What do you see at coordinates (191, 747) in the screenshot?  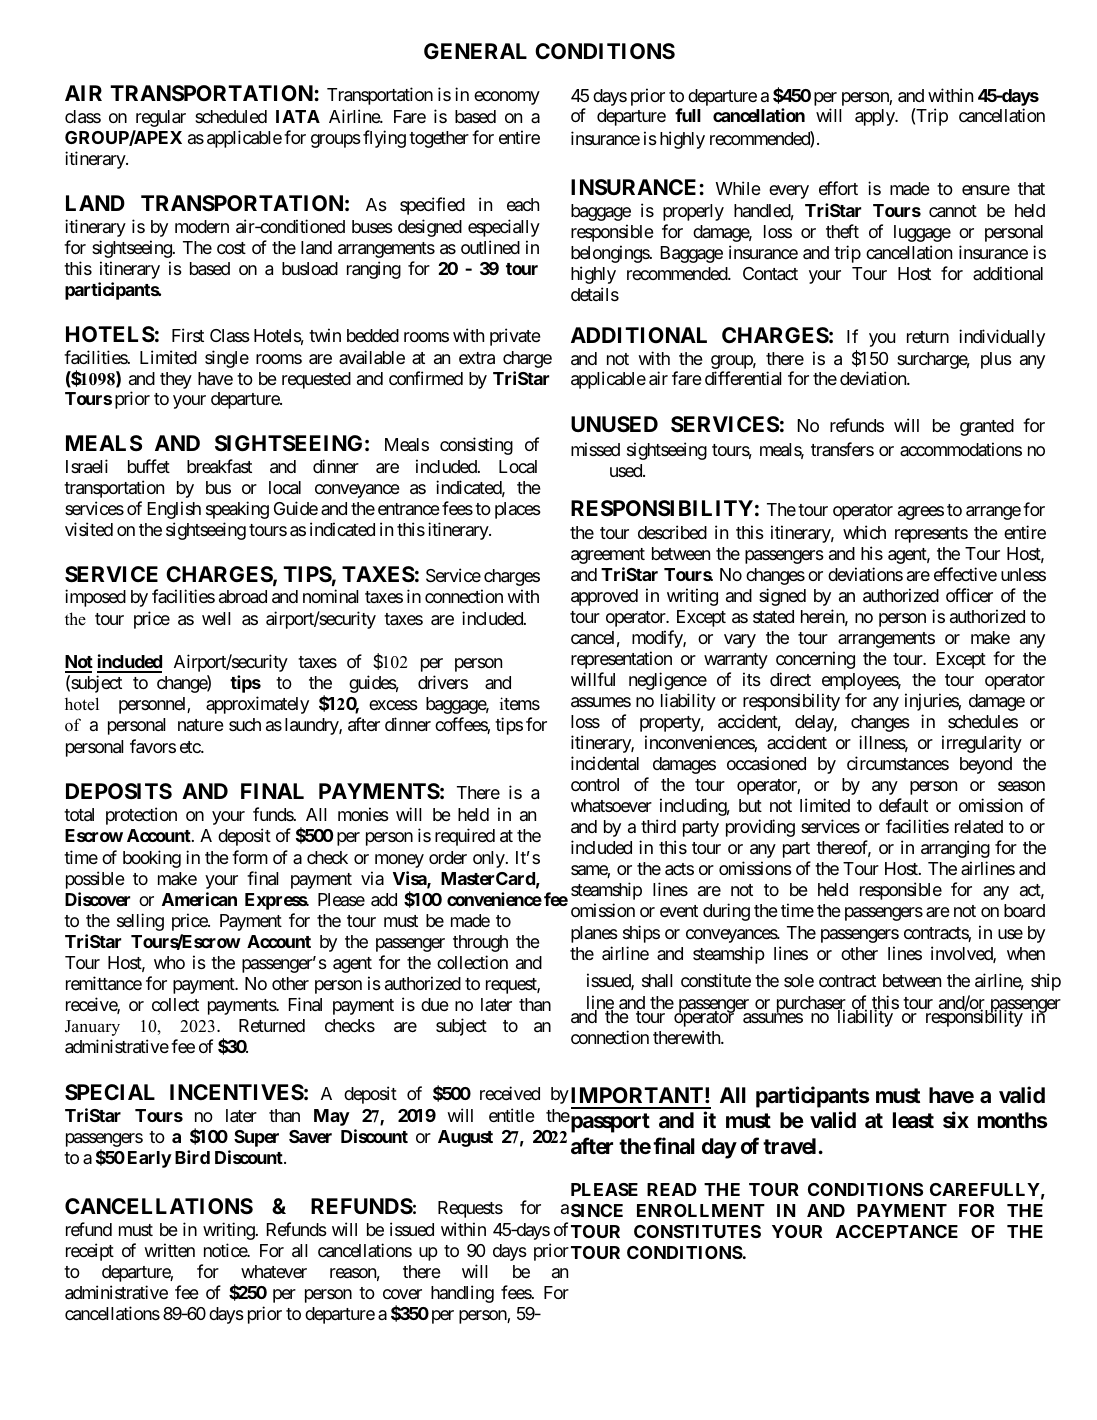 I see `etc` at bounding box center [191, 747].
